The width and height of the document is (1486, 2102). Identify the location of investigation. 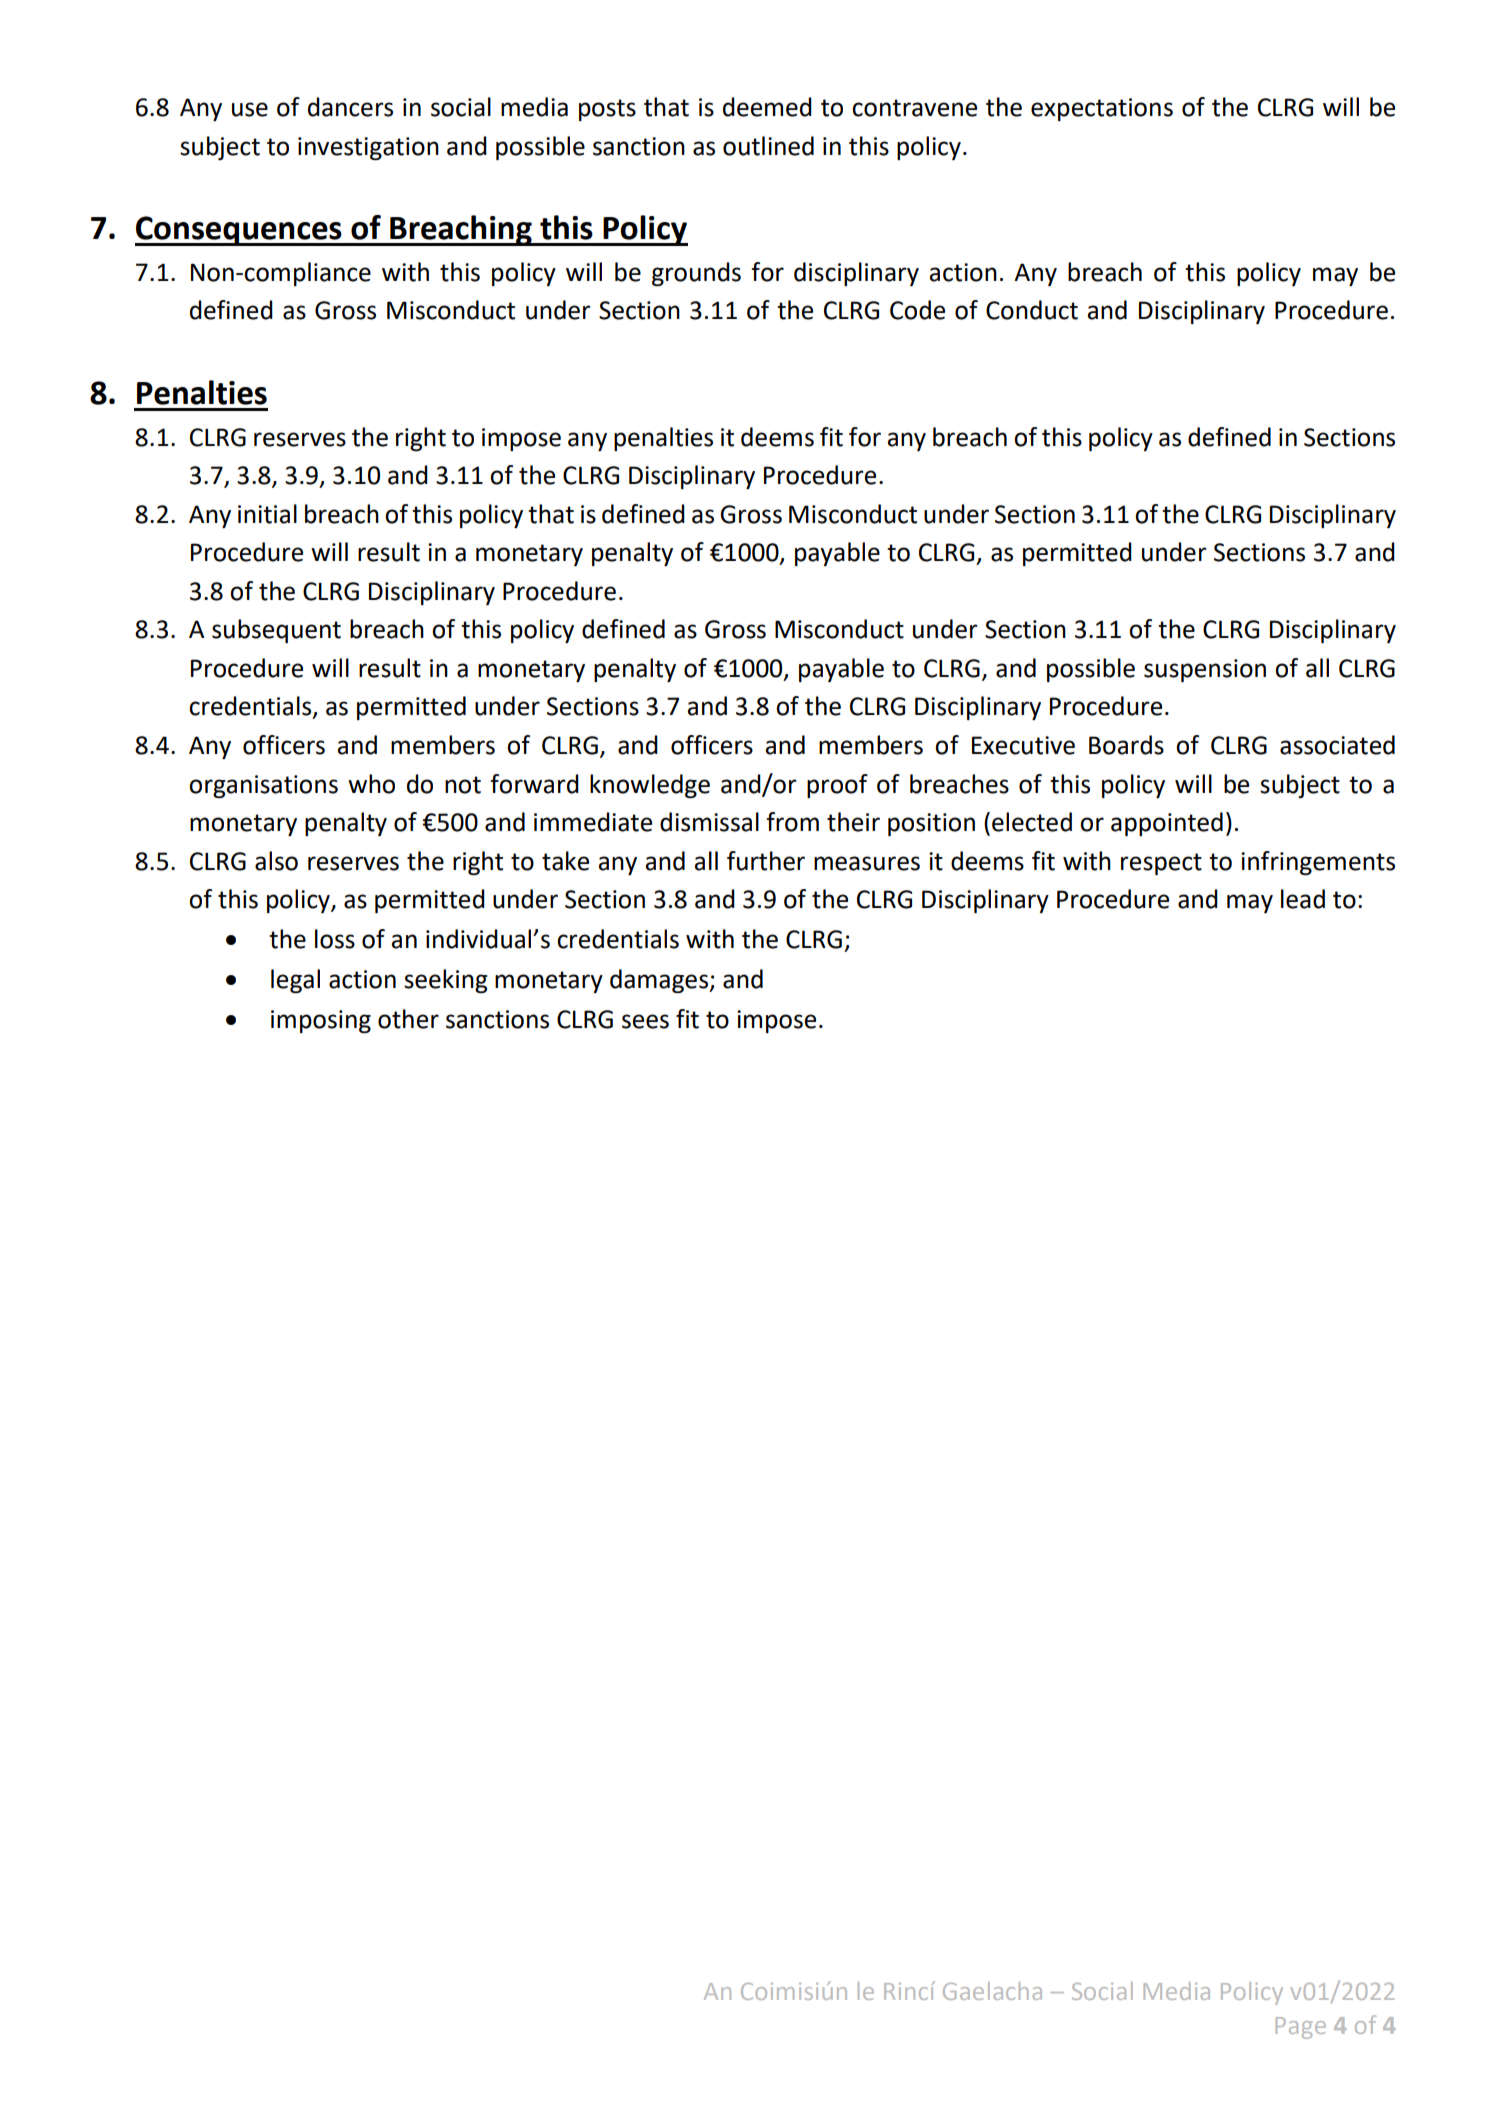
(368, 149).
